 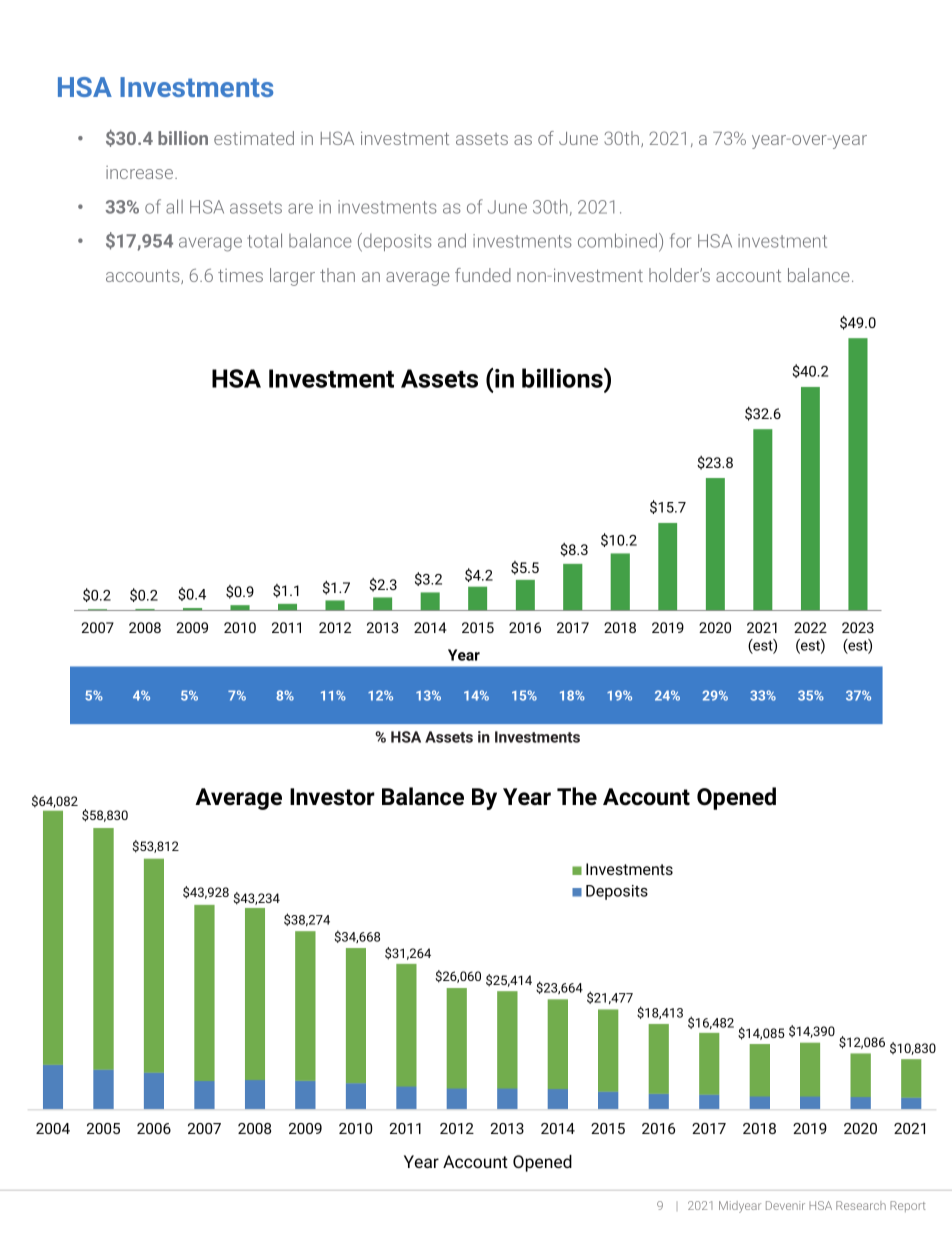 I want to click on larger, so click(x=292, y=277).
